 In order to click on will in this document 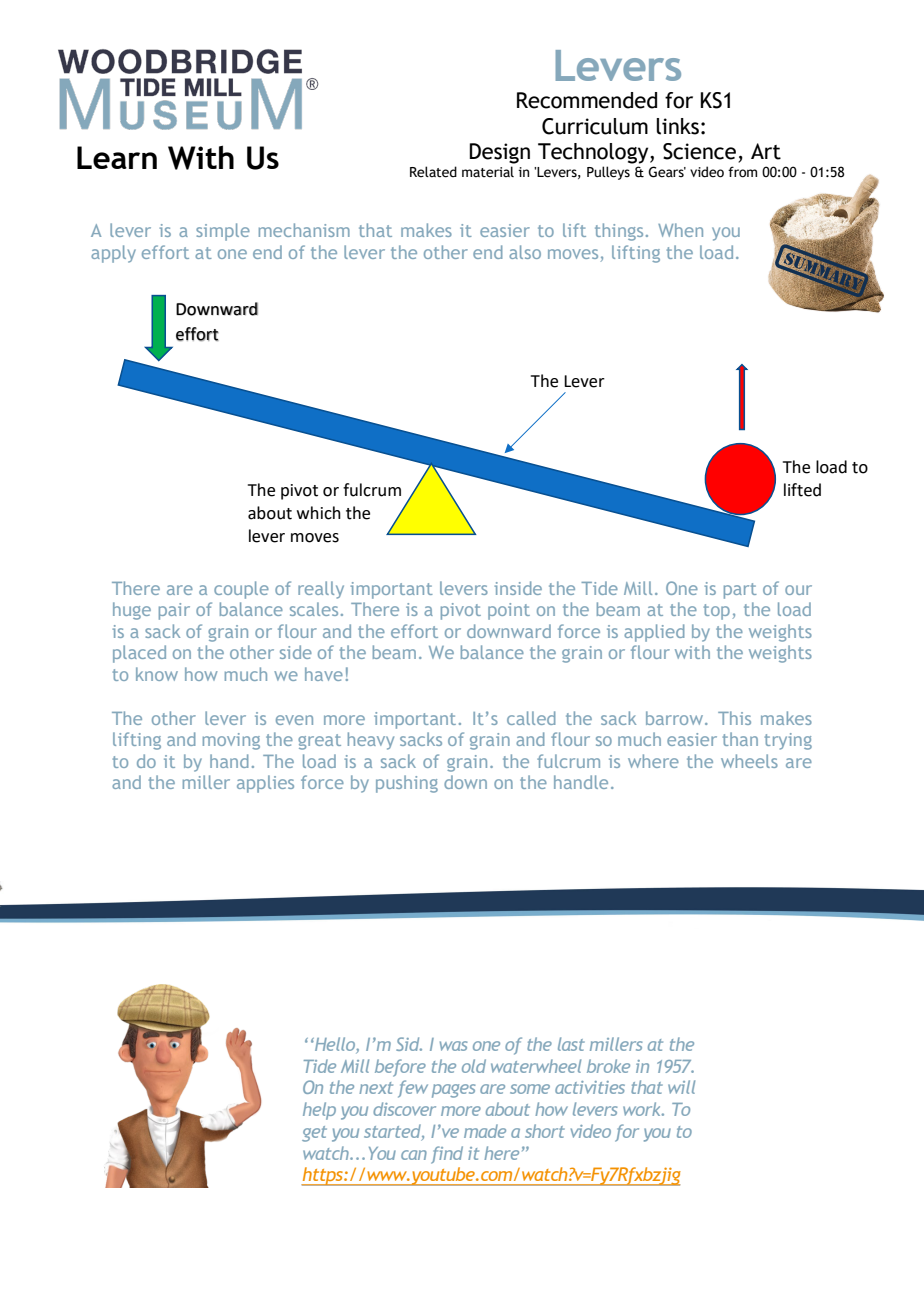, I will do `click(681, 1087)`.
